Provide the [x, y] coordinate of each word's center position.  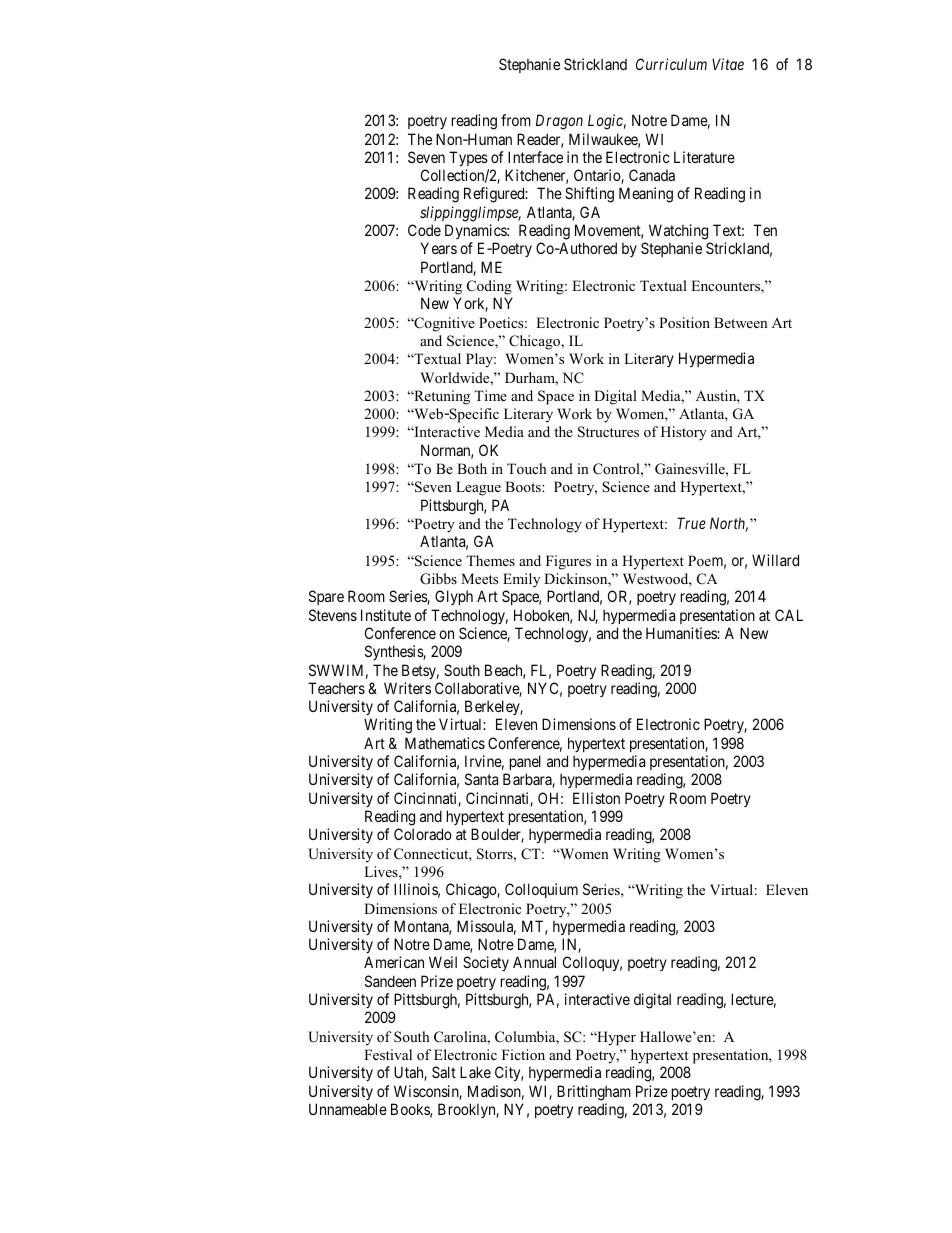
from [516, 120]
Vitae [728, 64]
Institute [386, 615]
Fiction [523, 1054]
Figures [568, 562]
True [691, 523]
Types [468, 158]
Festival [388, 1054]
